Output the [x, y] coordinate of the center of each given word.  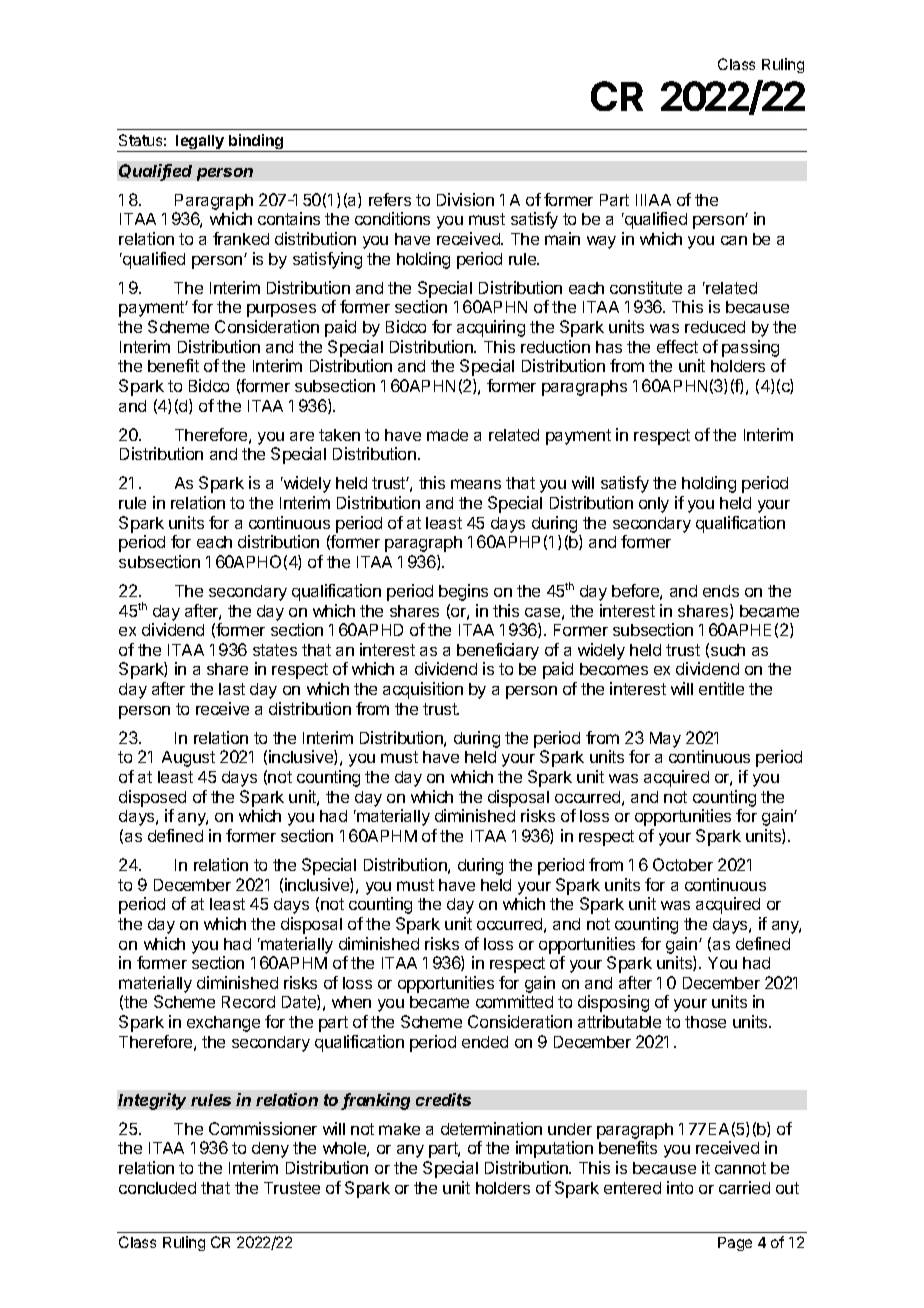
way [601, 242]
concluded [157, 1188]
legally [200, 143]
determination [491, 1128]
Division [465, 199]
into [680, 1187]
